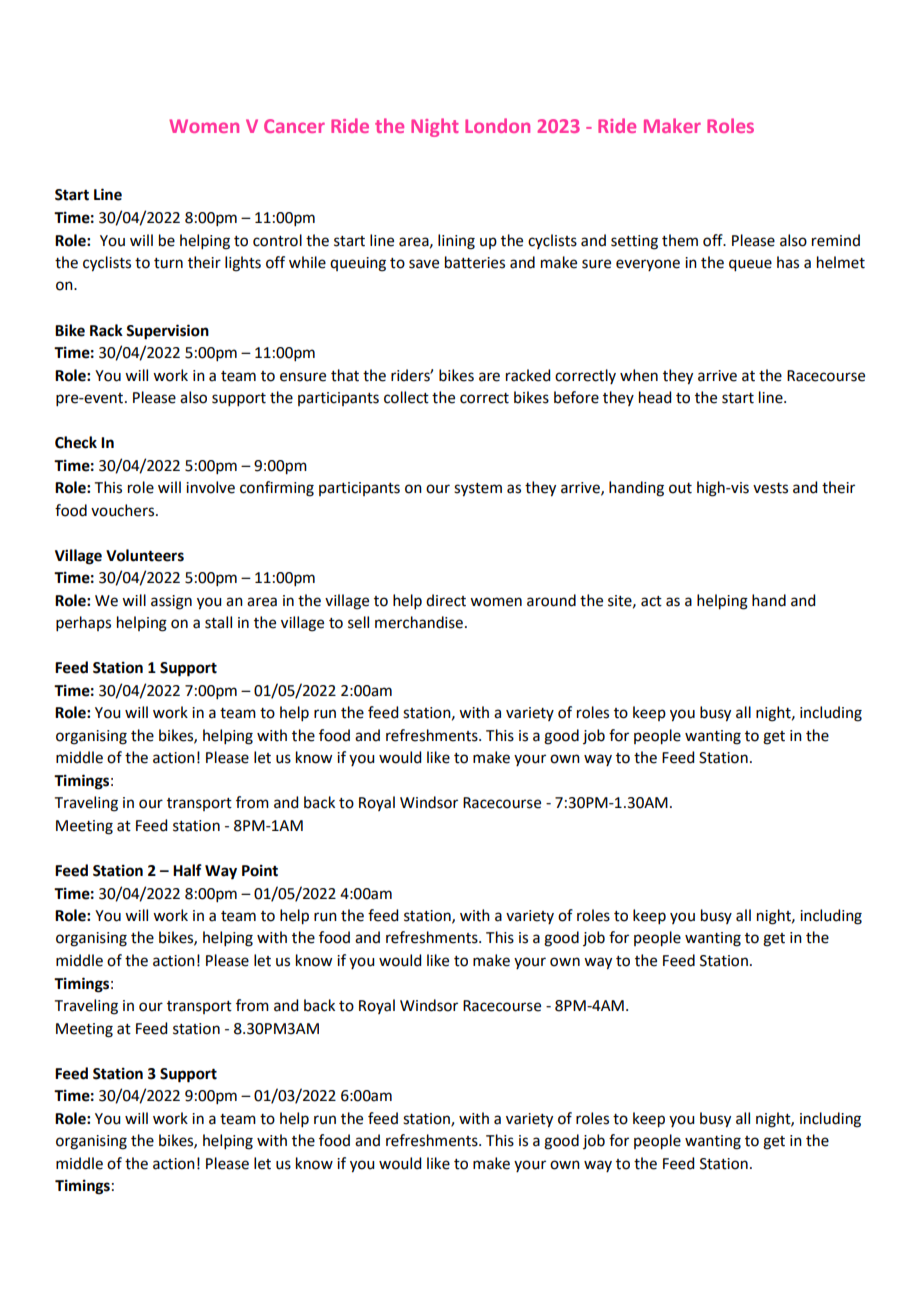  What do you see at coordinates (167, 332) in the screenshot?
I see `Supervision` at bounding box center [167, 332].
